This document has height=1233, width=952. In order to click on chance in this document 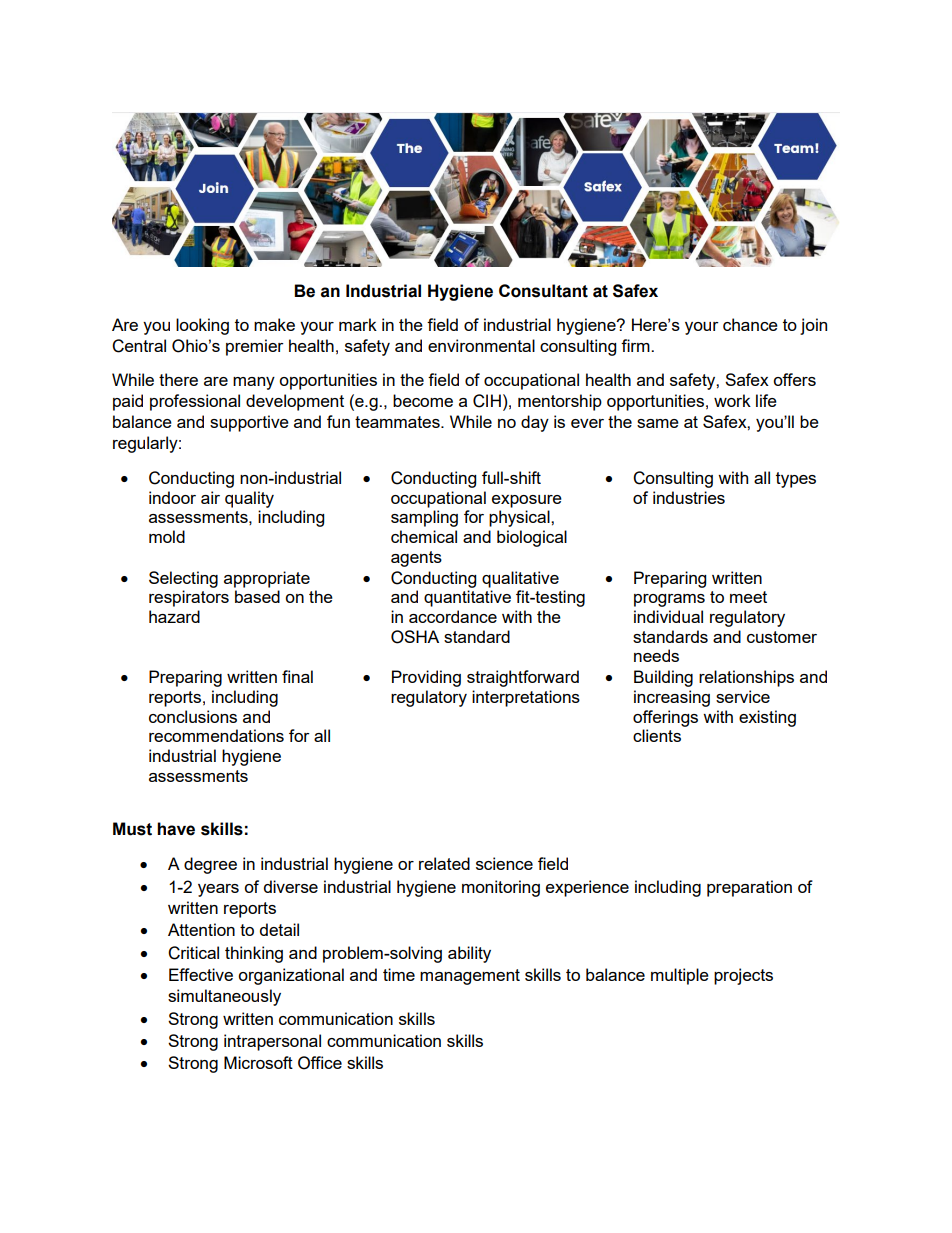, I will do `click(750, 324)`.
